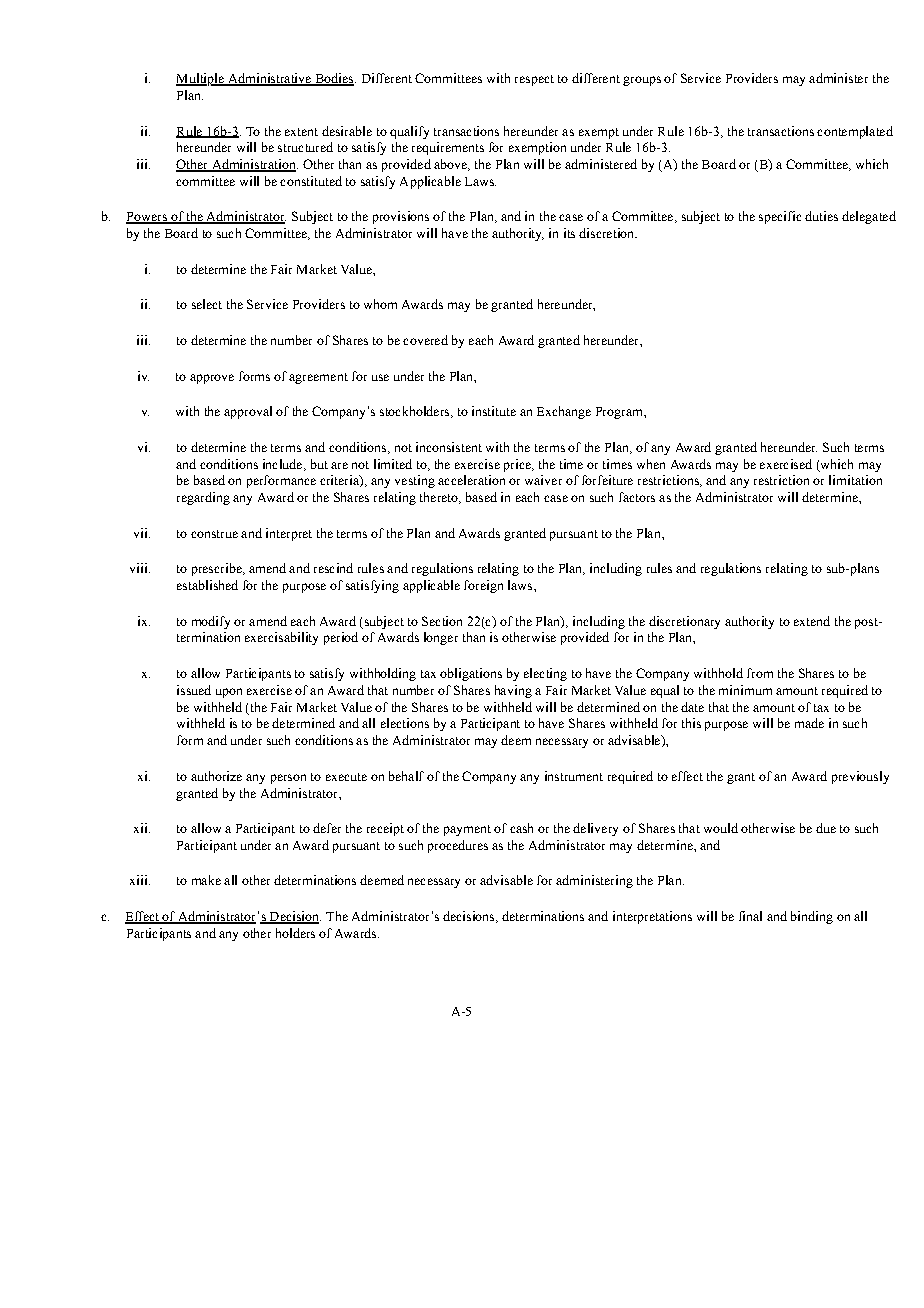  Describe the element at coordinates (458, 846) in the page. I see `procedures` at that location.
